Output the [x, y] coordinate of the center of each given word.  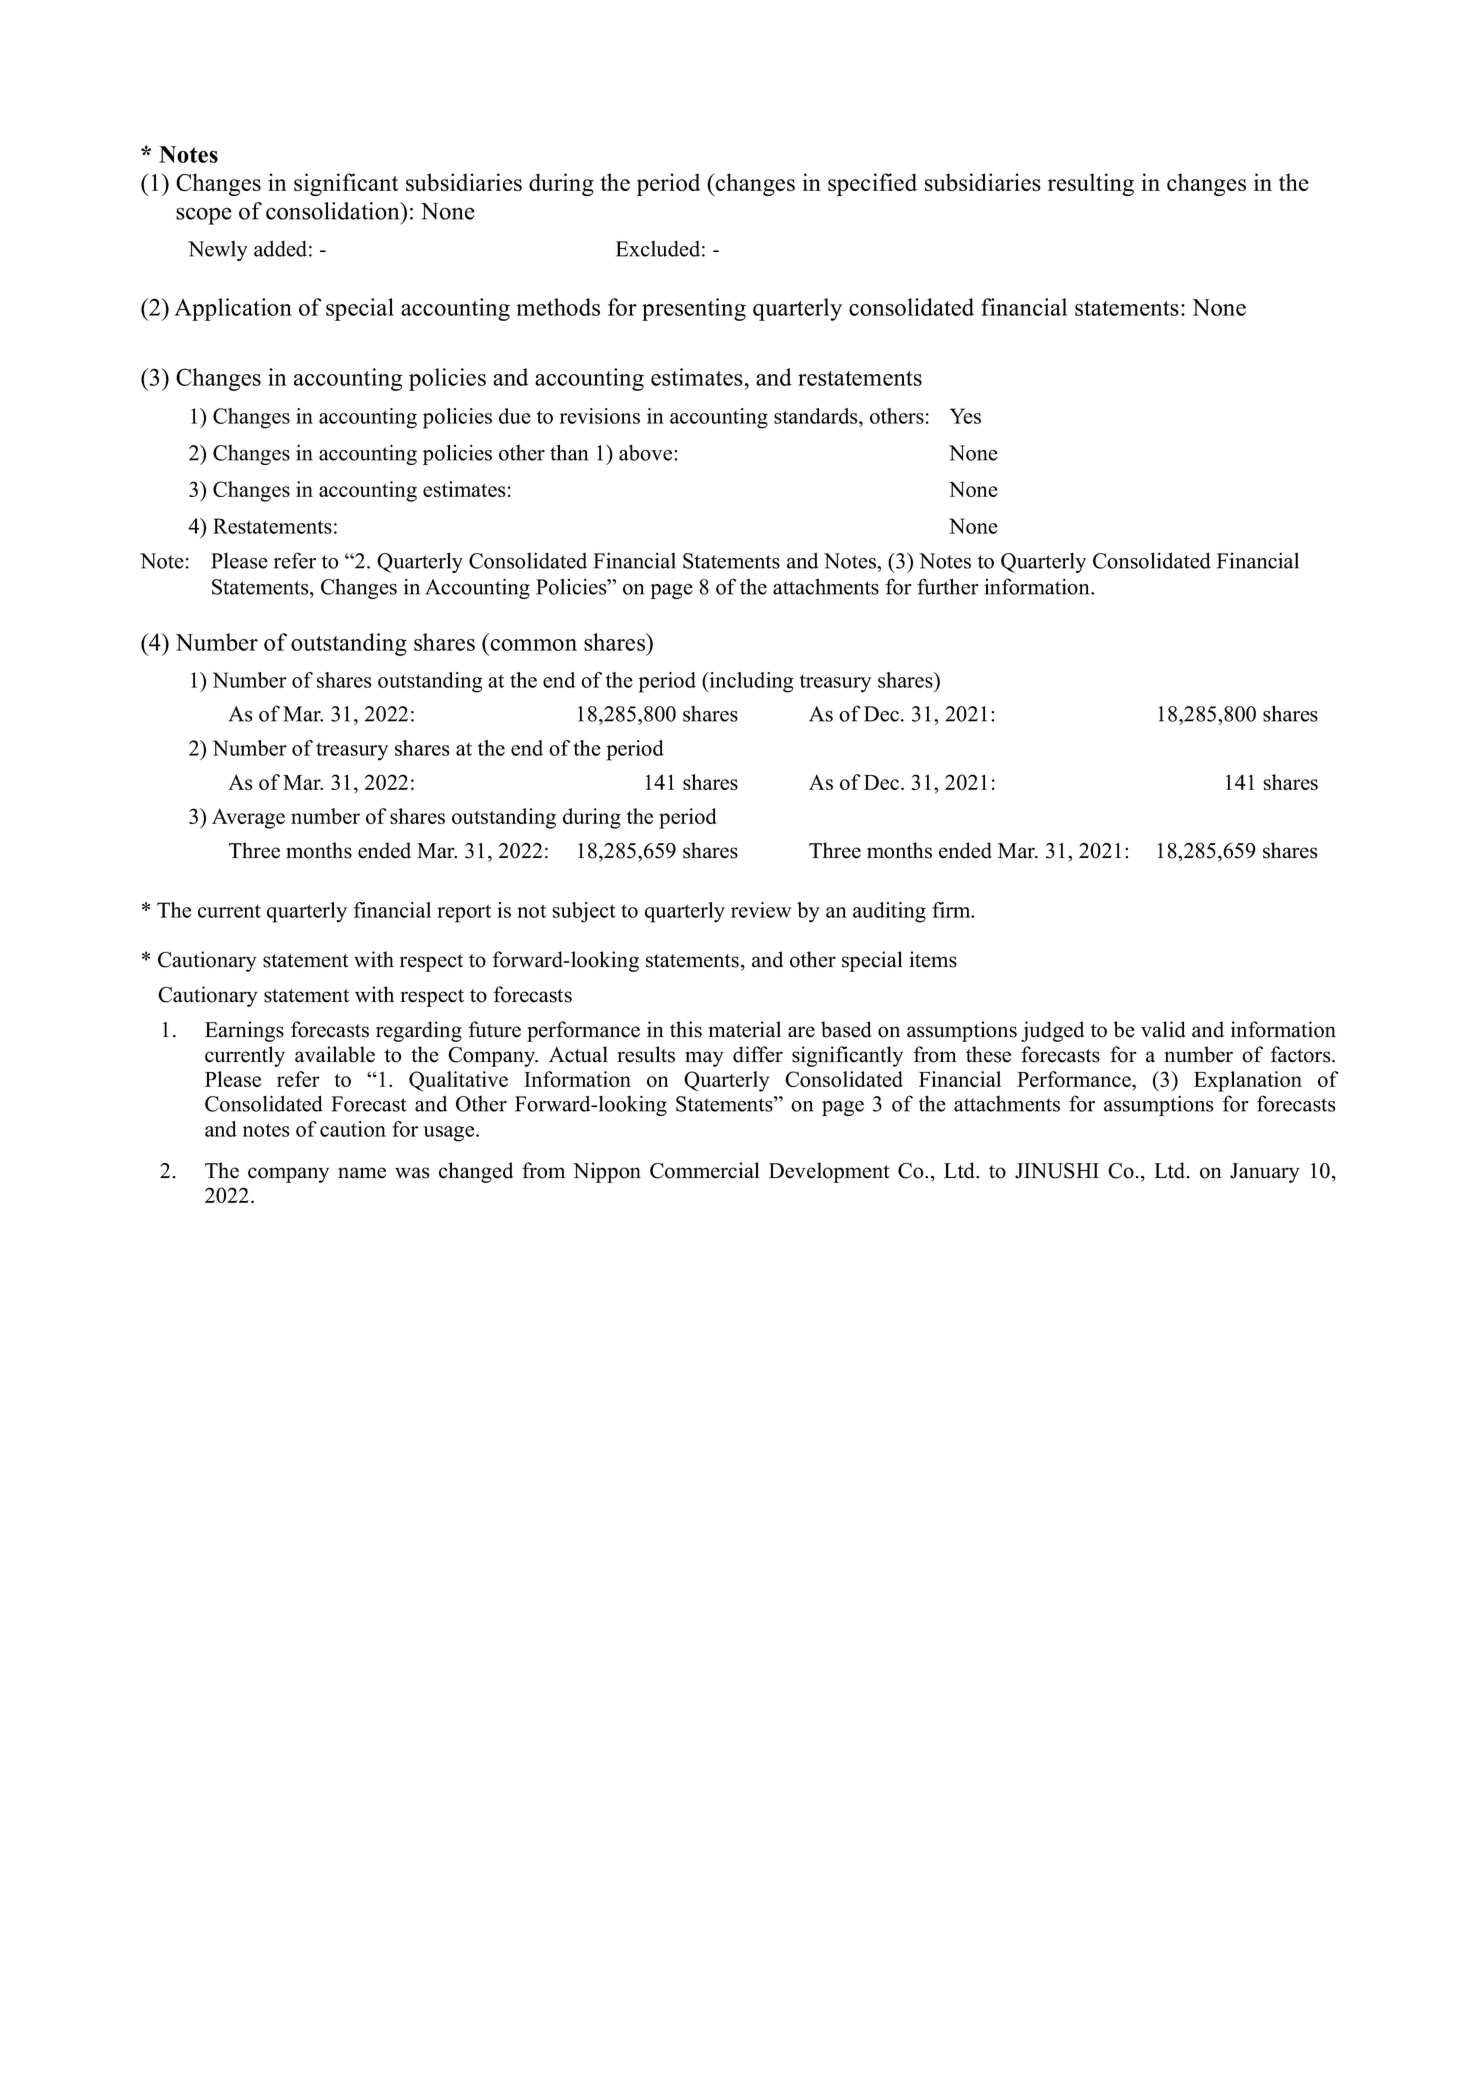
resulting [1091, 184]
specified [872, 184]
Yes [965, 416]
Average [248, 818]
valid [1163, 1029]
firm [952, 910]
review [761, 910]
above [647, 452]
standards [817, 416]
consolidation [334, 211]
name [362, 1173]
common [533, 645]
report [464, 913]
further [948, 586]
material [744, 1029]
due [515, 416]
